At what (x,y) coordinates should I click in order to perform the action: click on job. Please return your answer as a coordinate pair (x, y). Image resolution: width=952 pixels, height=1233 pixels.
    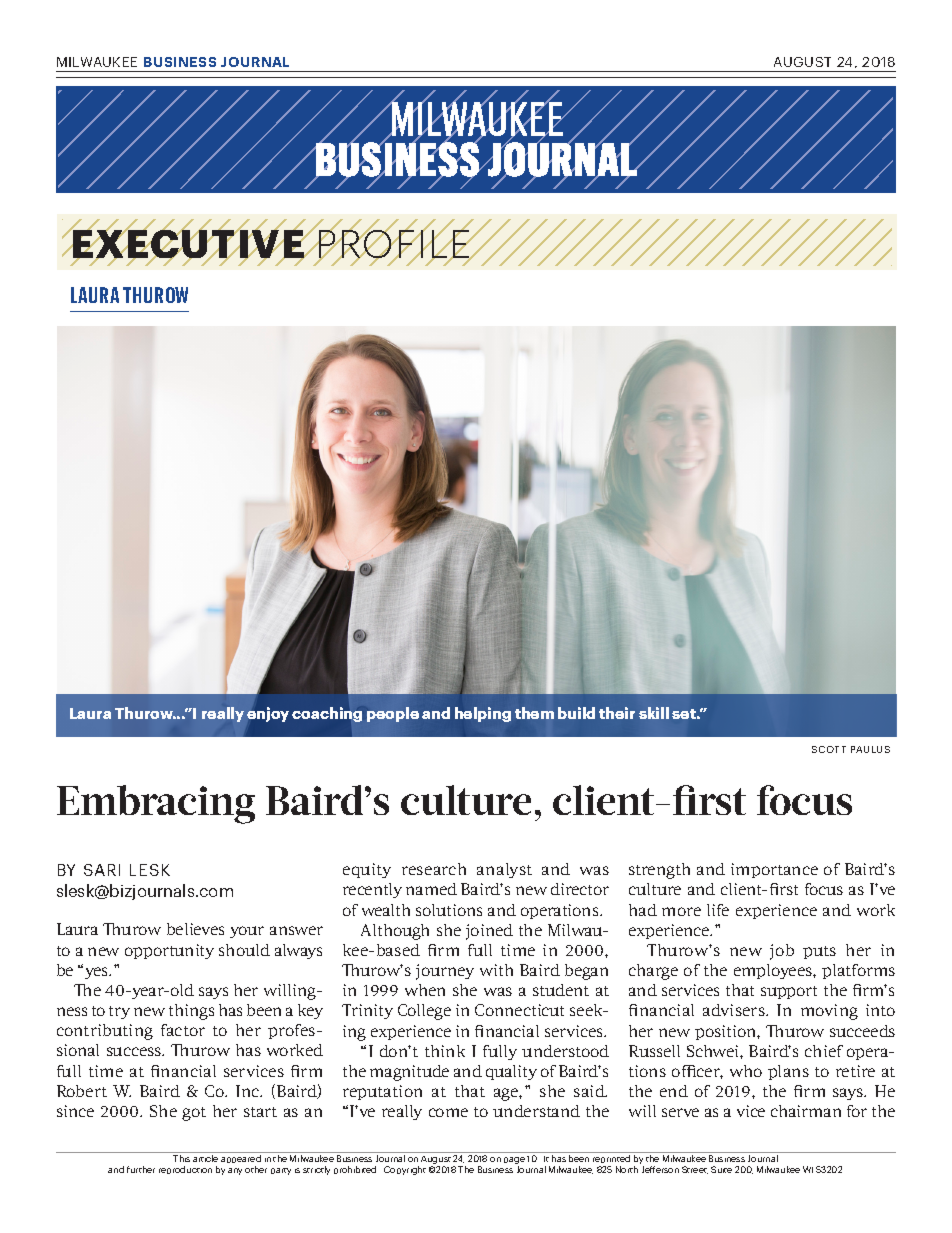
    Looking at the image, I should click on (782, 952).
